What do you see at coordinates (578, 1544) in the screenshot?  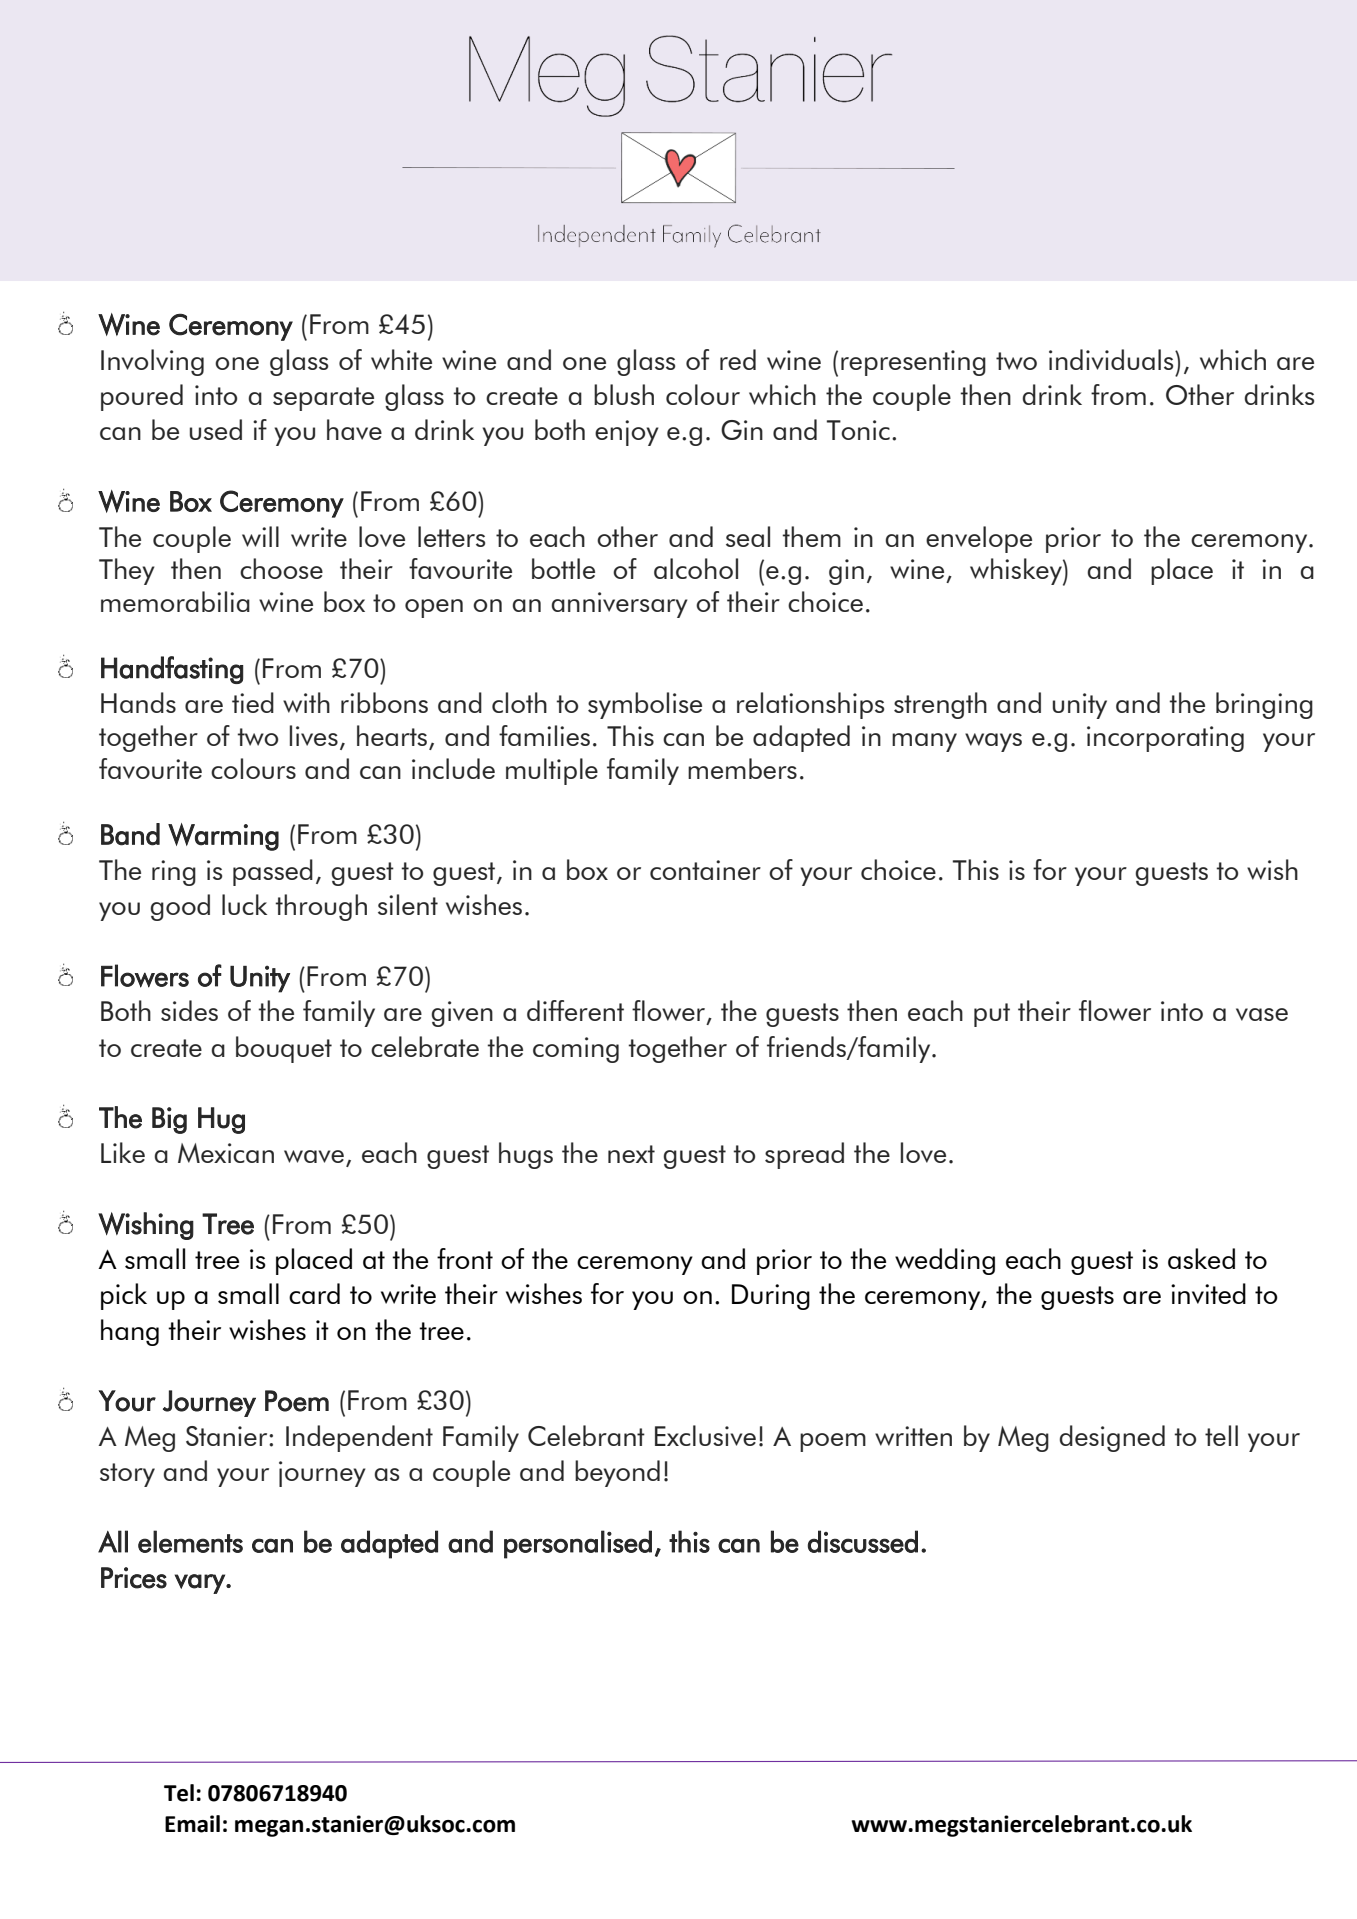 I see `personalised` at bounding box center [578, 1544].
